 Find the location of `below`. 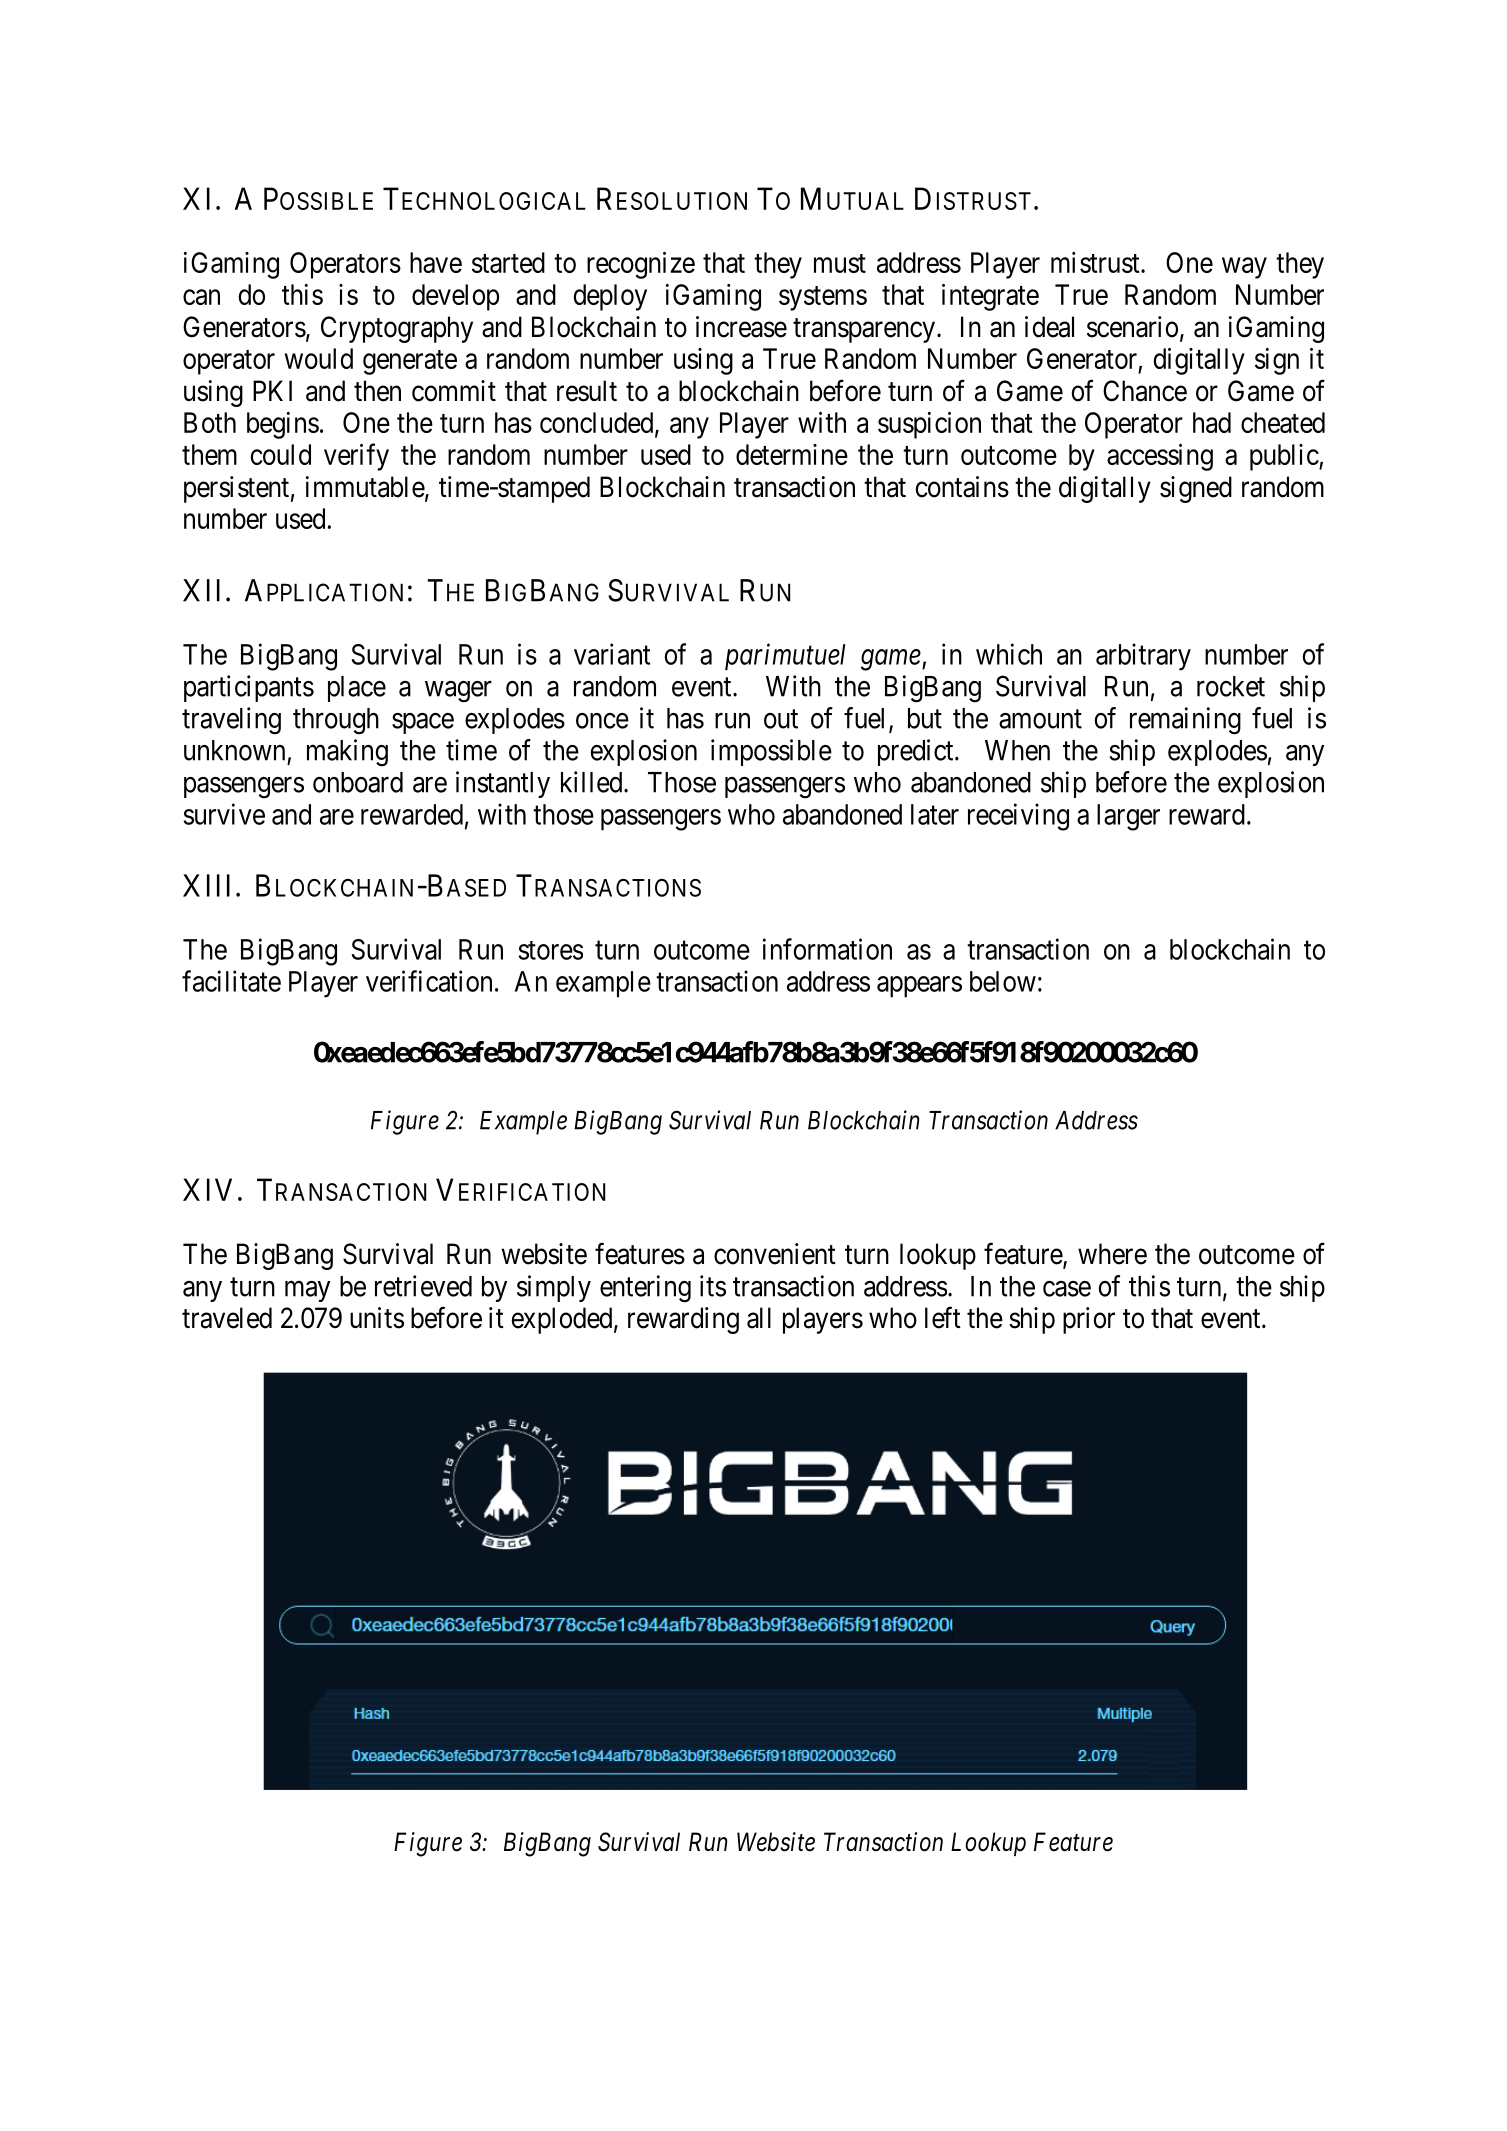

below is located at coordinates (1003, 981).
